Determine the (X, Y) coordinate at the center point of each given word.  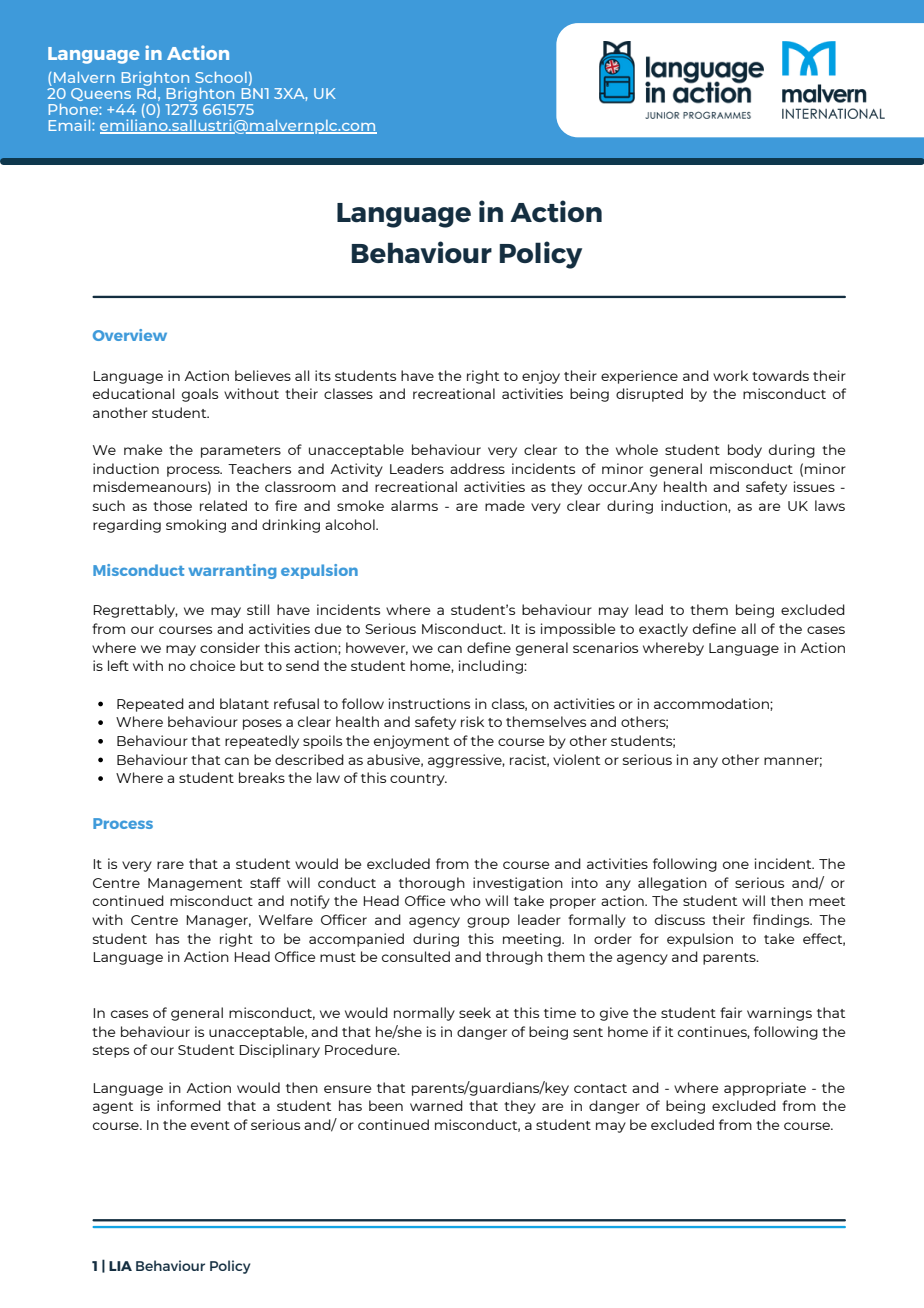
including (492, 667)
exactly (663, 630)
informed (189, 1105)
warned (436, 1105)
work (730, 375)
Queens (101, 94)
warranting (232, 571)
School (221, 77)
